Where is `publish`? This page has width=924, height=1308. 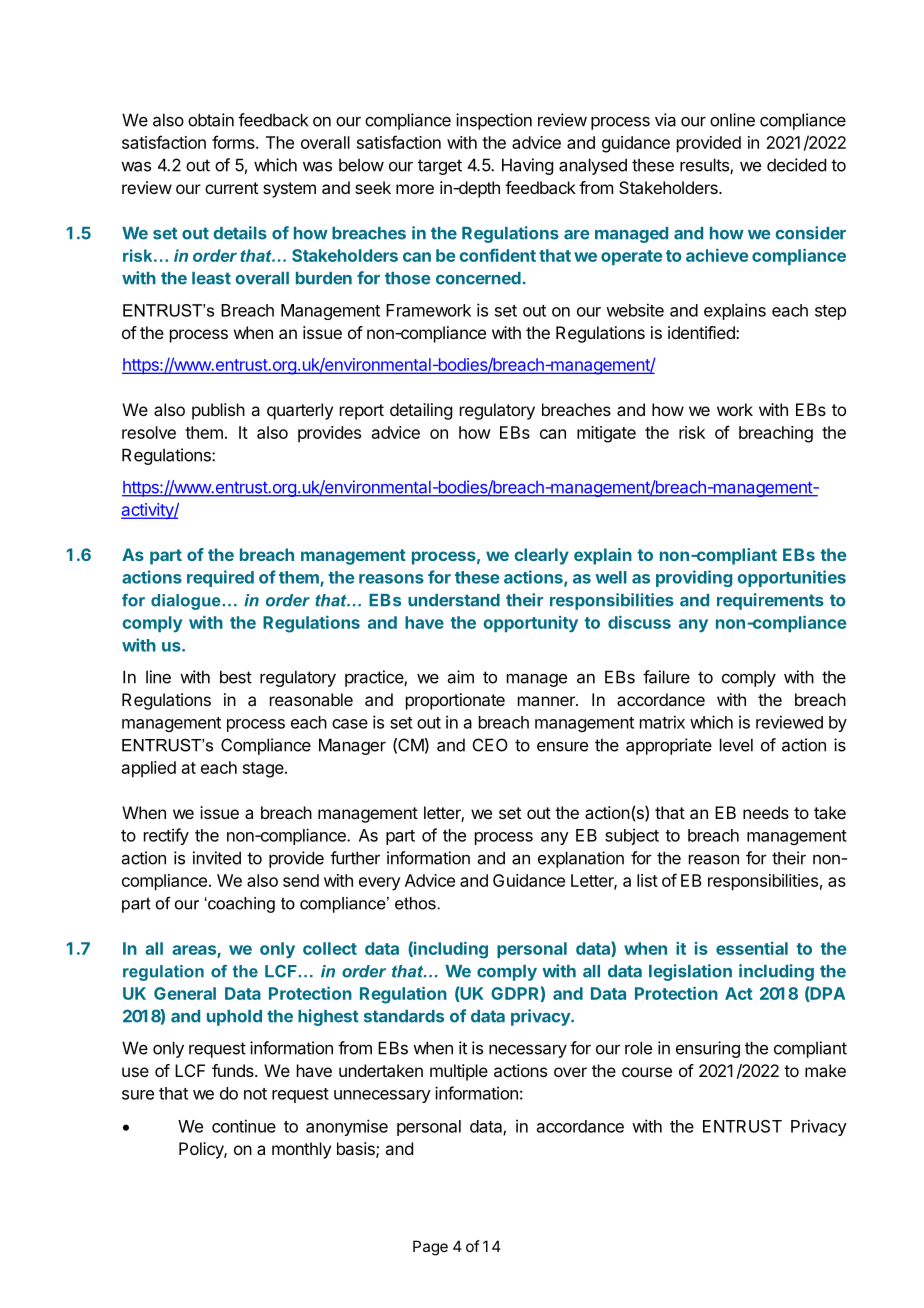
publish is located at coordinates (218, 411).
